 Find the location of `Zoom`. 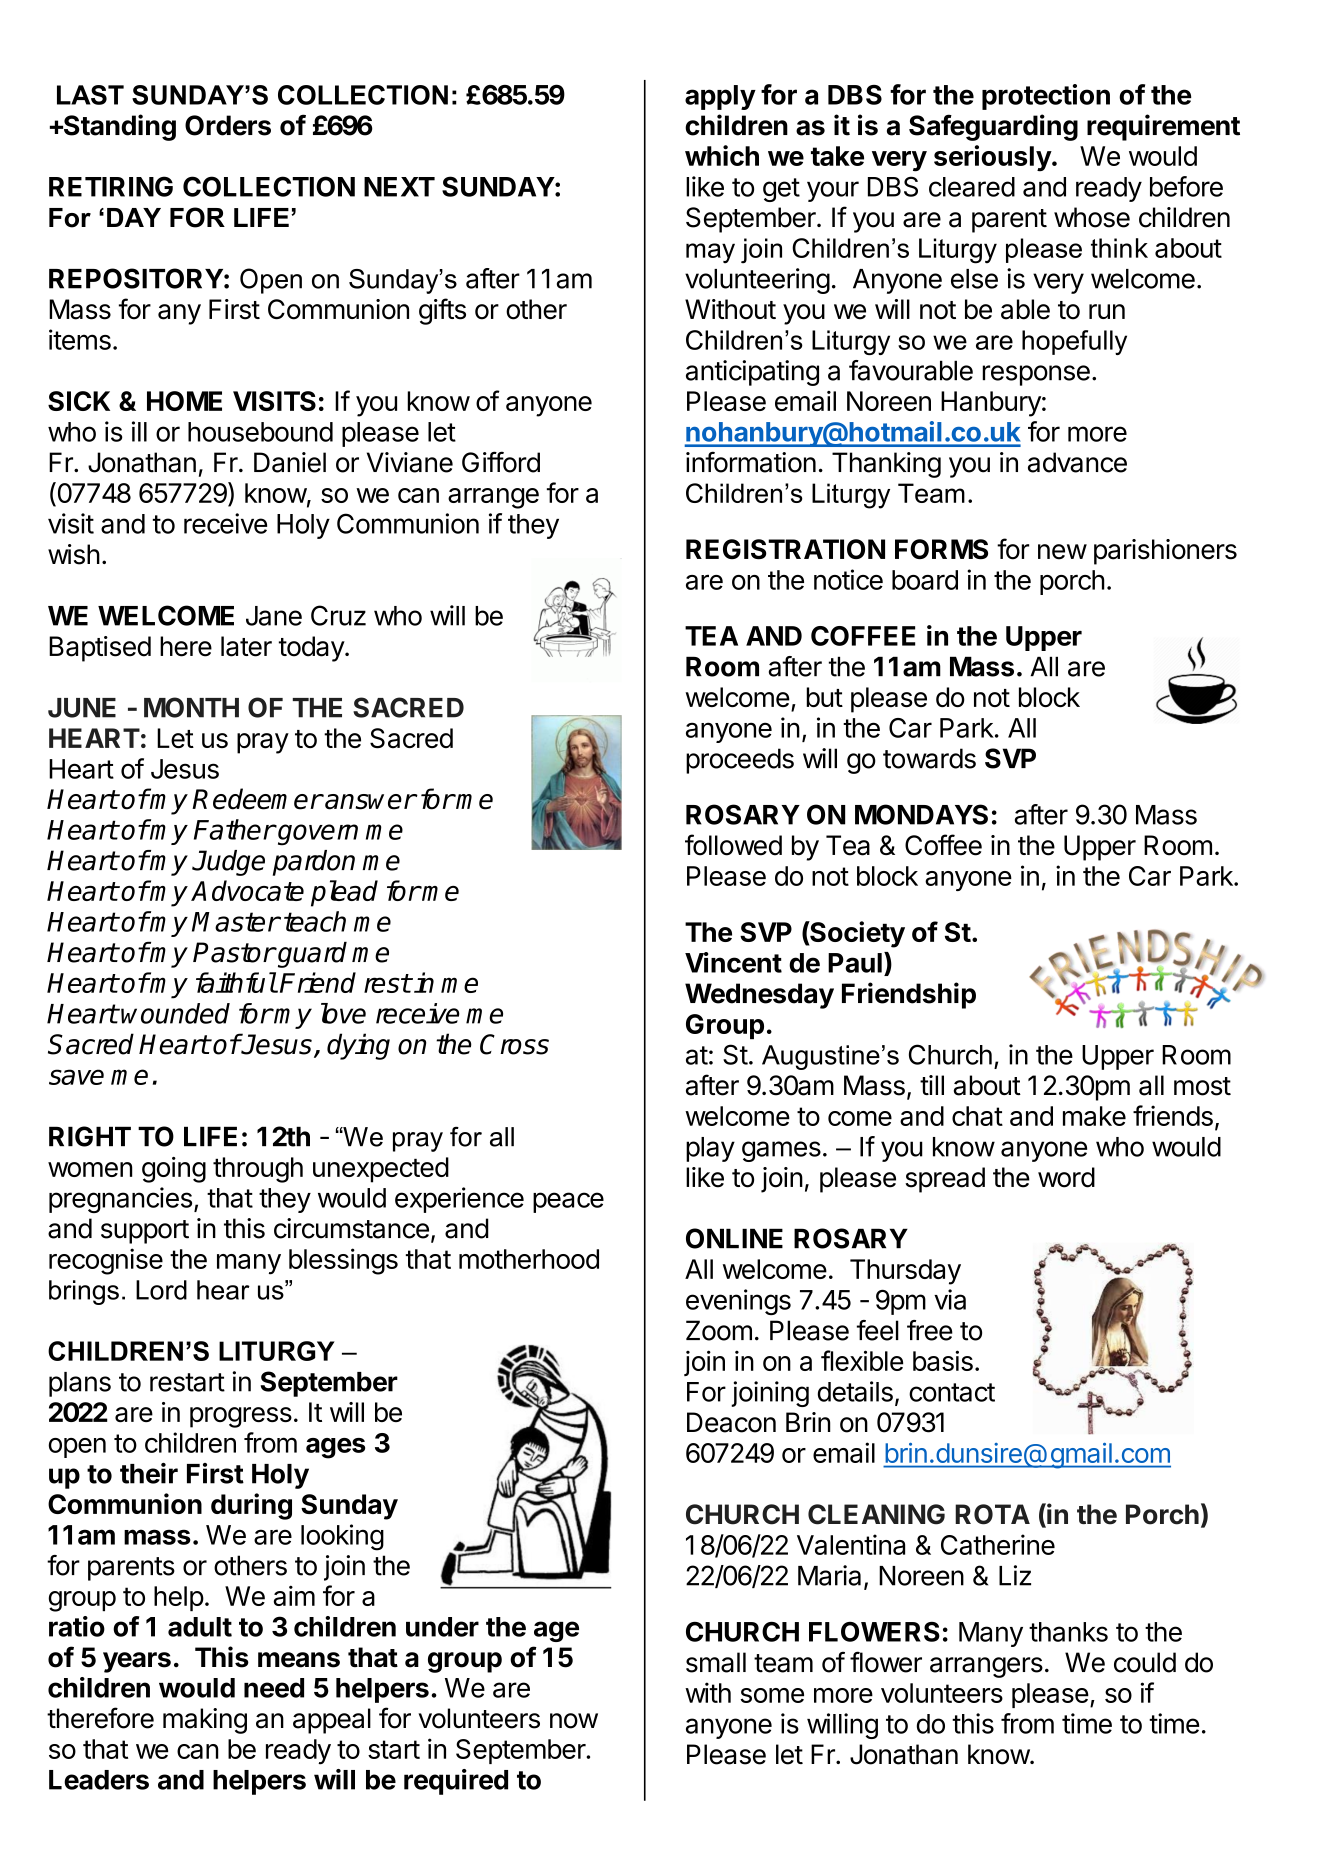

Zoom is located at coordinates (719, 1330).
